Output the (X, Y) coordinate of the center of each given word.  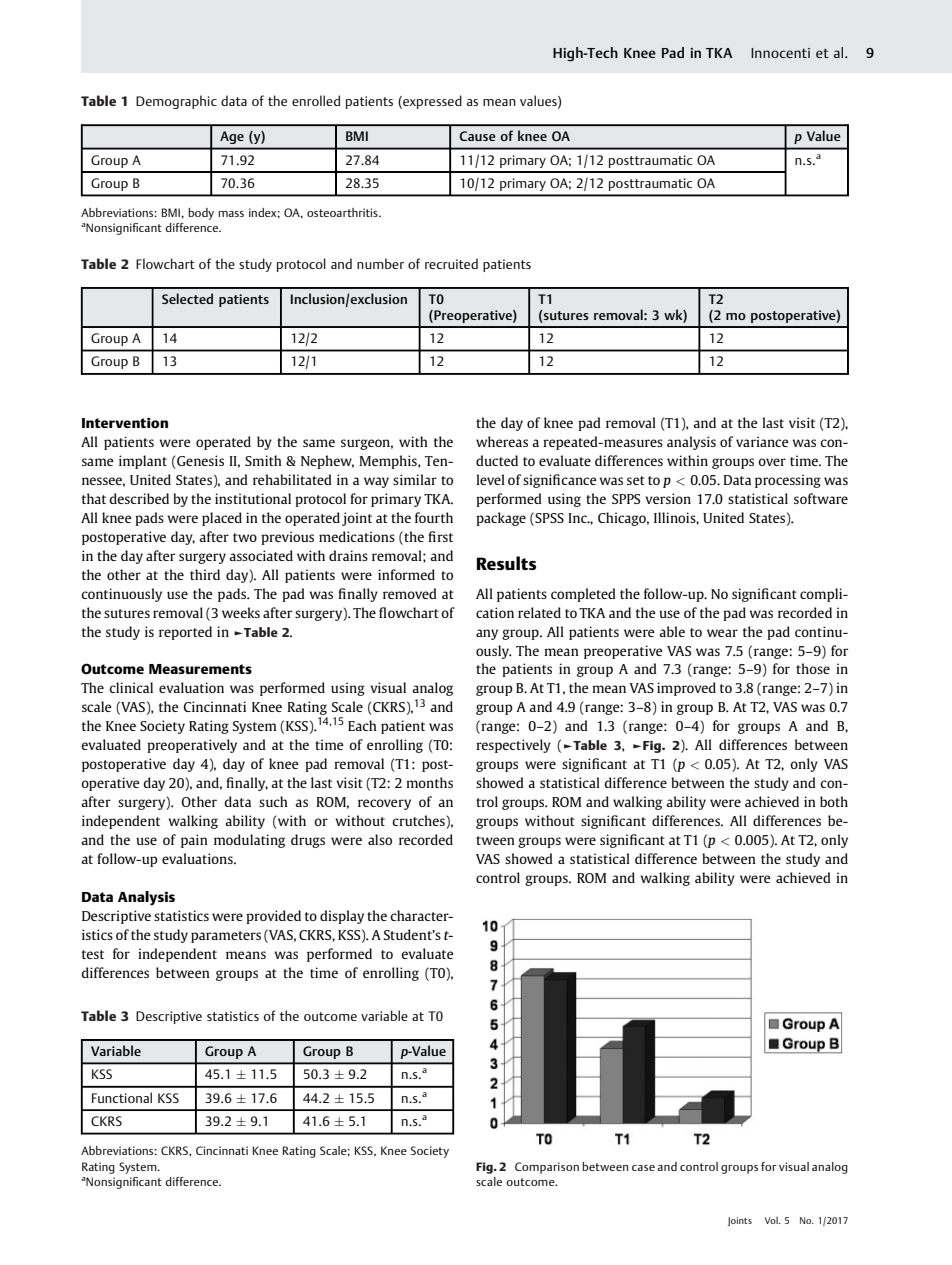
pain (194, 841)
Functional (122, 1097)
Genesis (199, 462)
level (490, 479)
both (834, 801)
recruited (451, 263)
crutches (419, 822)
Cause (477, 136)
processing (788, 481)
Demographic (176, 102)
